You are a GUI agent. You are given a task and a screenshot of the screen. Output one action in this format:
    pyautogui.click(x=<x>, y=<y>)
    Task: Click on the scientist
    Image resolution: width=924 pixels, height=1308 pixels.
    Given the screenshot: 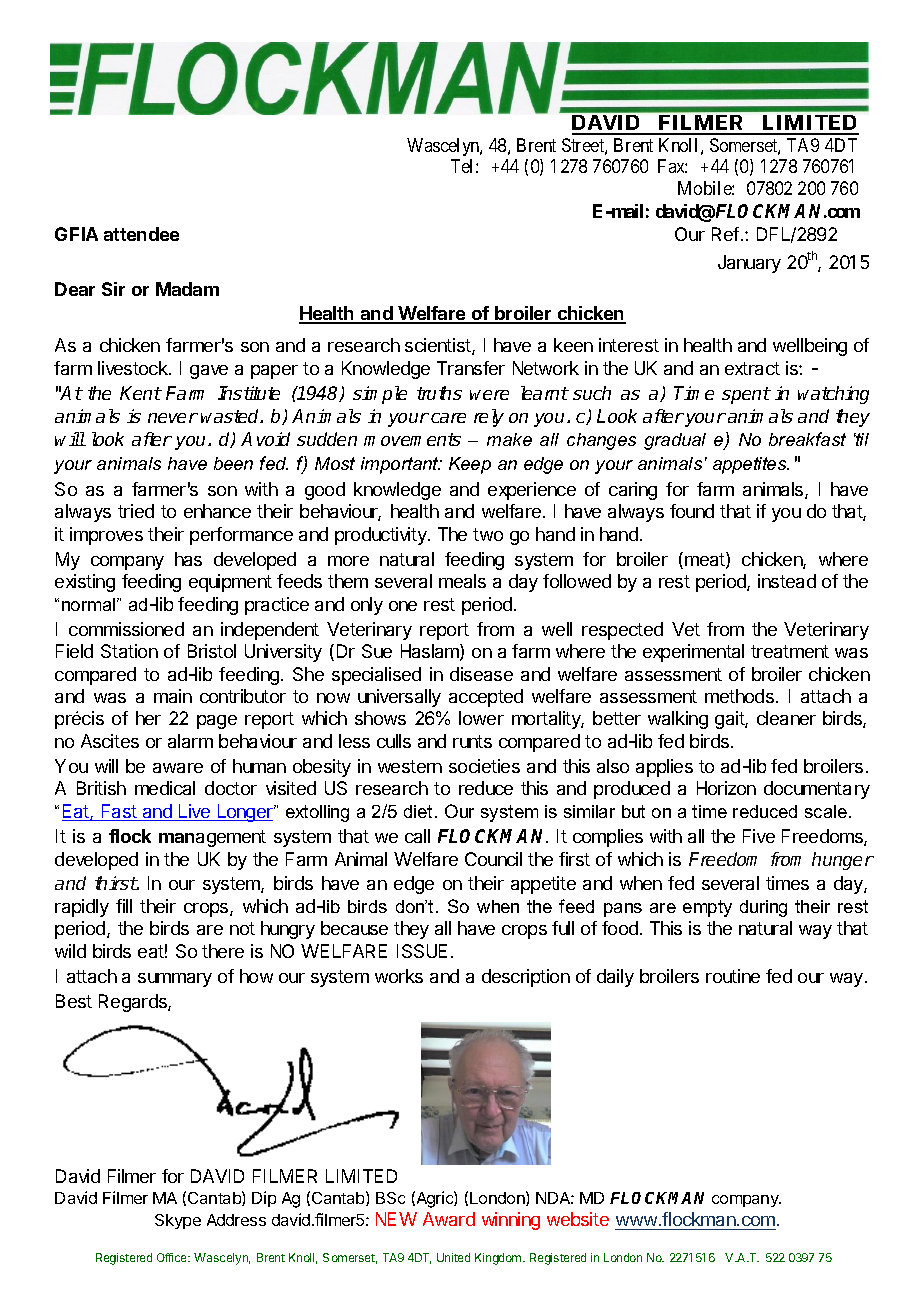 What is the action you would take?
    pyautogui.click(x=439, y=346)
